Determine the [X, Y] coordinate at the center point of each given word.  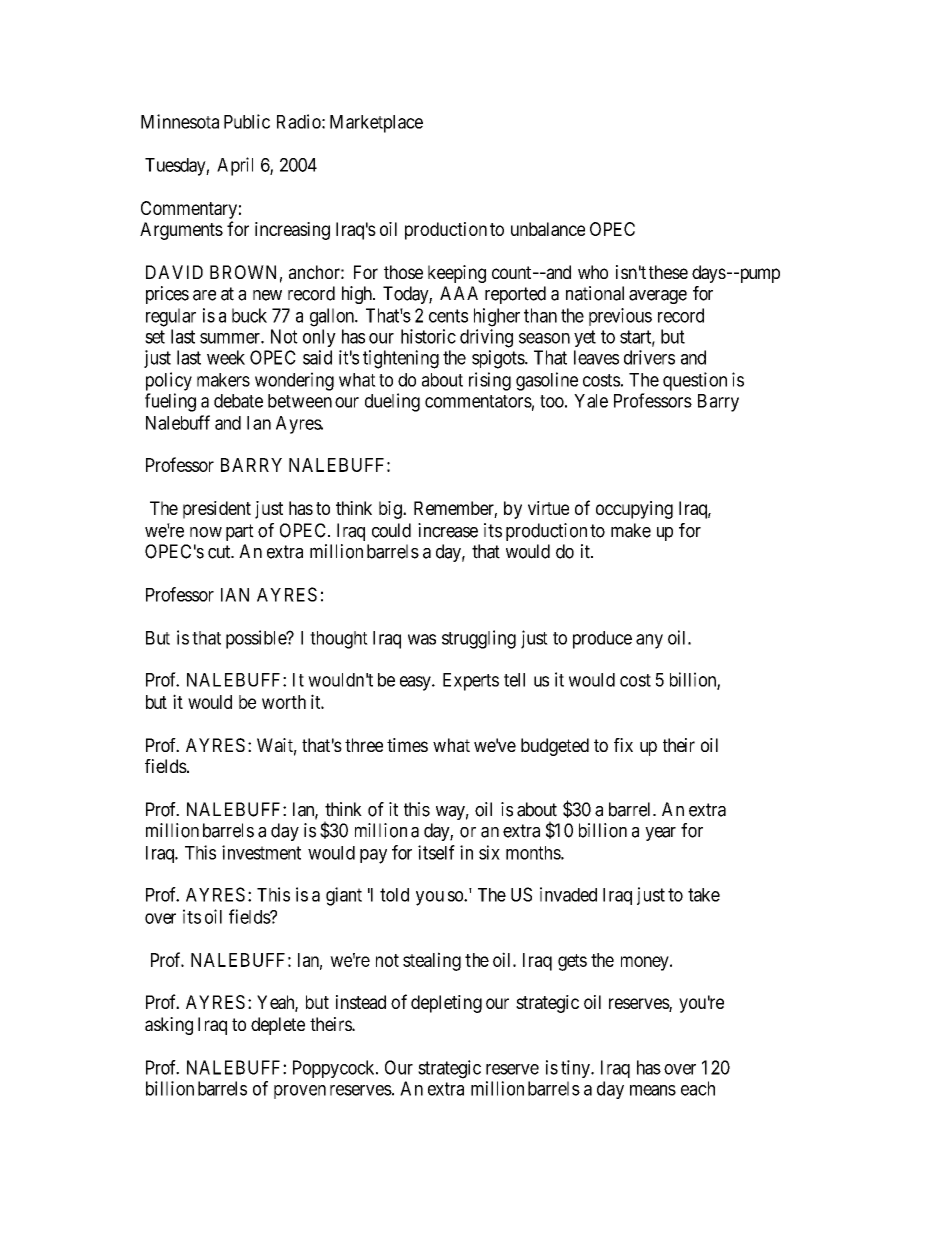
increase [448, 530]
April [235, 166]
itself [436, 852]
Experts [471, 682]
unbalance [548, 229]
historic [428, 336]
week [226, 357]
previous [620, 317]
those [403, 272]
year [660, 834]
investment [261, 852]
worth [284, 702]
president [217, 510]
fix [623, 745]
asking [169, 1026]
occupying [634, 510]
